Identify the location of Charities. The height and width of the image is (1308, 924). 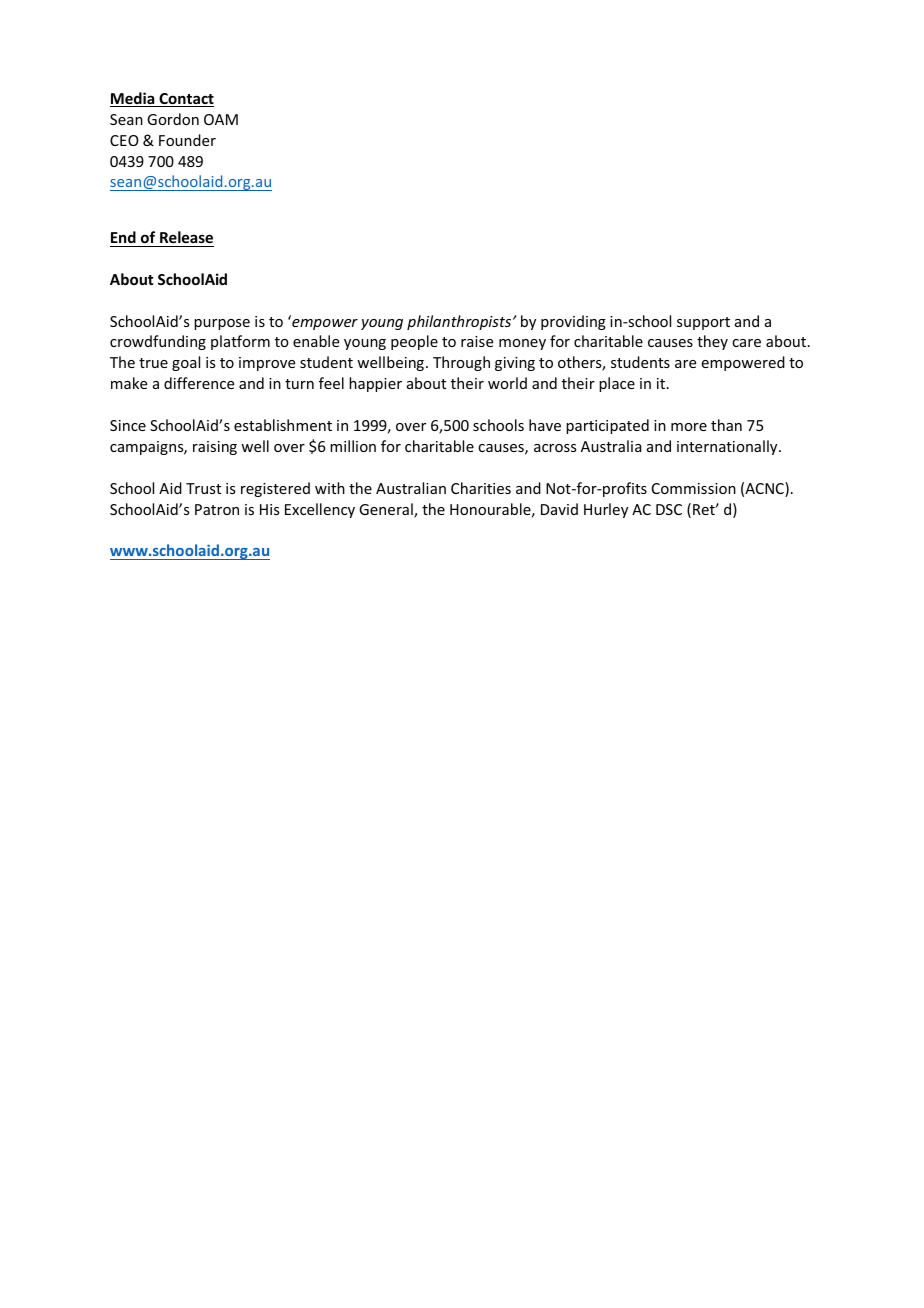
(481, 488).
